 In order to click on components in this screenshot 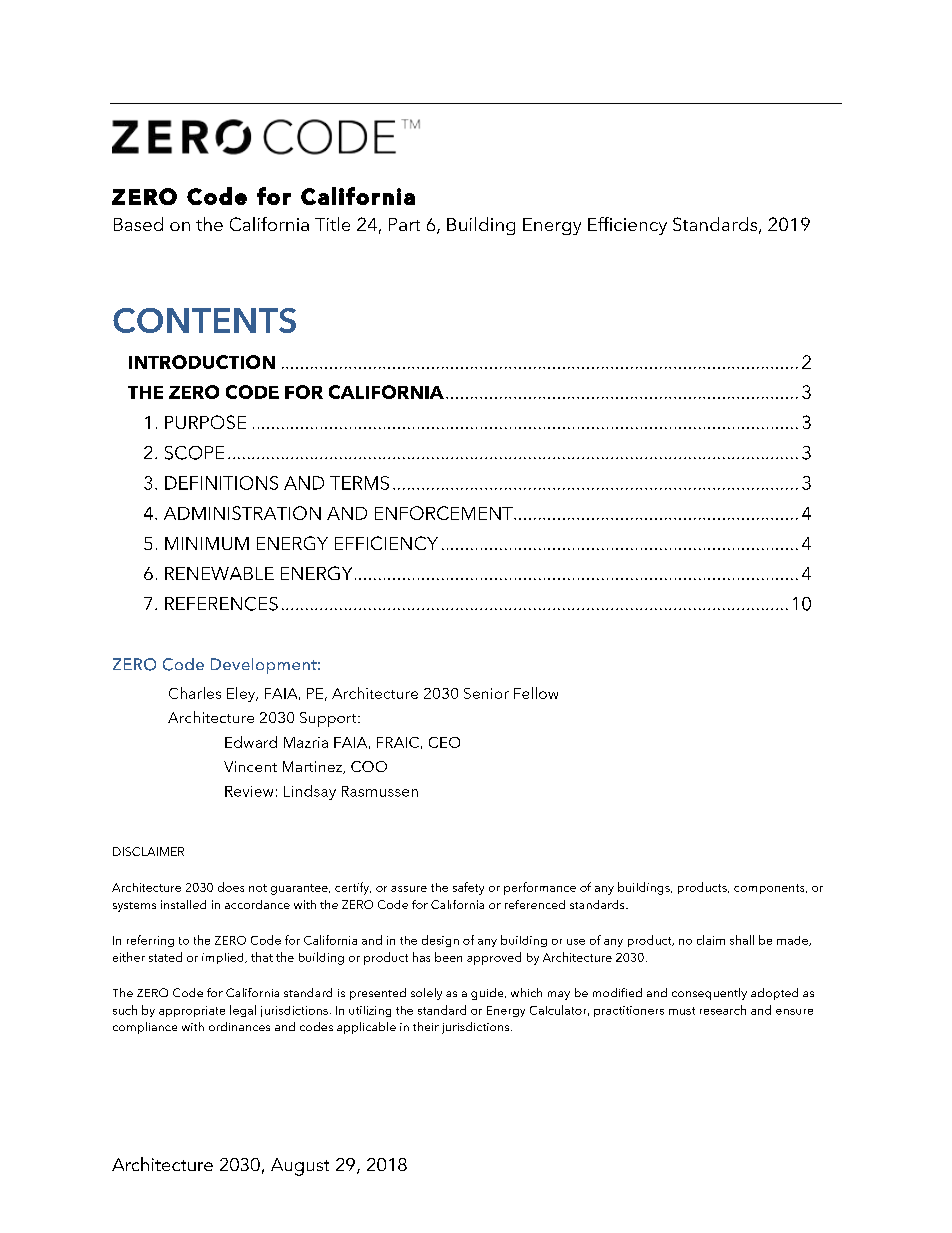, I will do `click(770, 889)`.
